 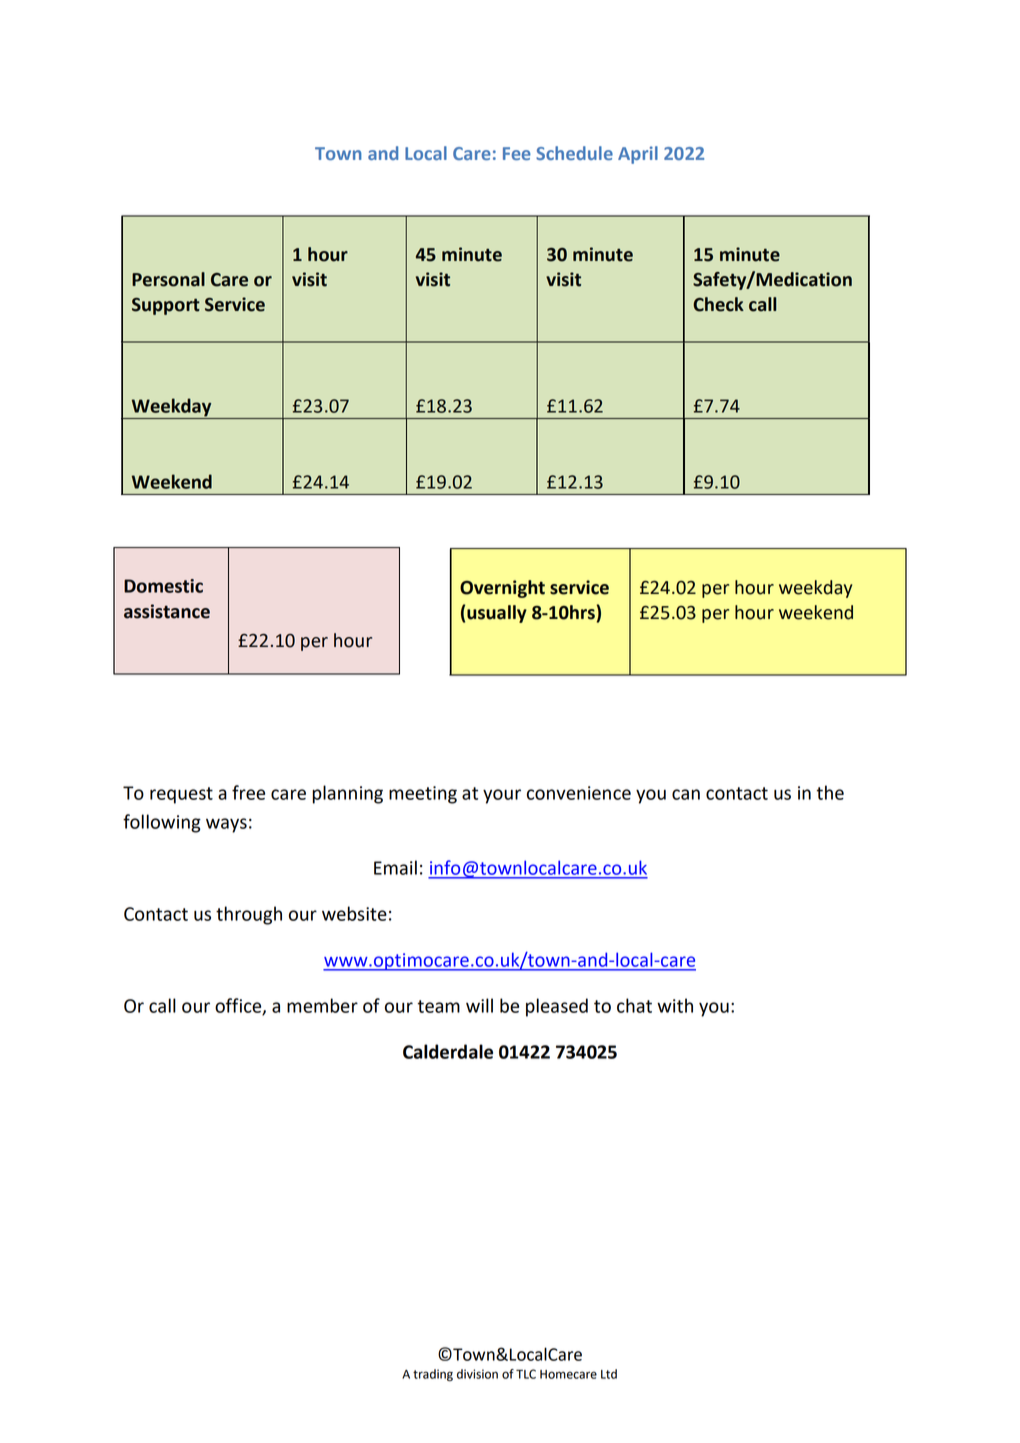 What do you see at coordinates (718, 304) in the page?
I see `Check` at bounding box center [718, 304].
